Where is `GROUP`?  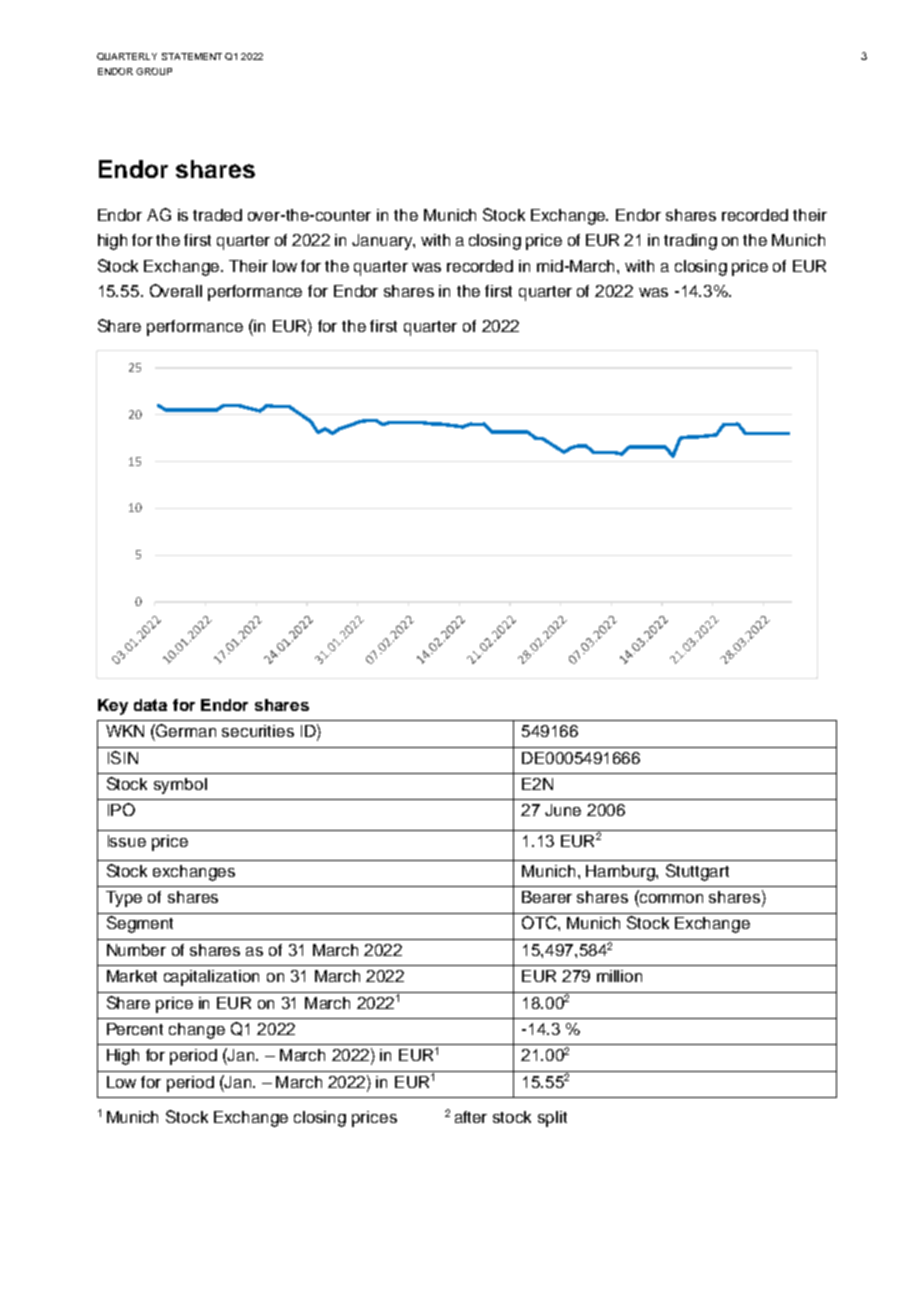 GROUP is located at coordinates (154, 71).
